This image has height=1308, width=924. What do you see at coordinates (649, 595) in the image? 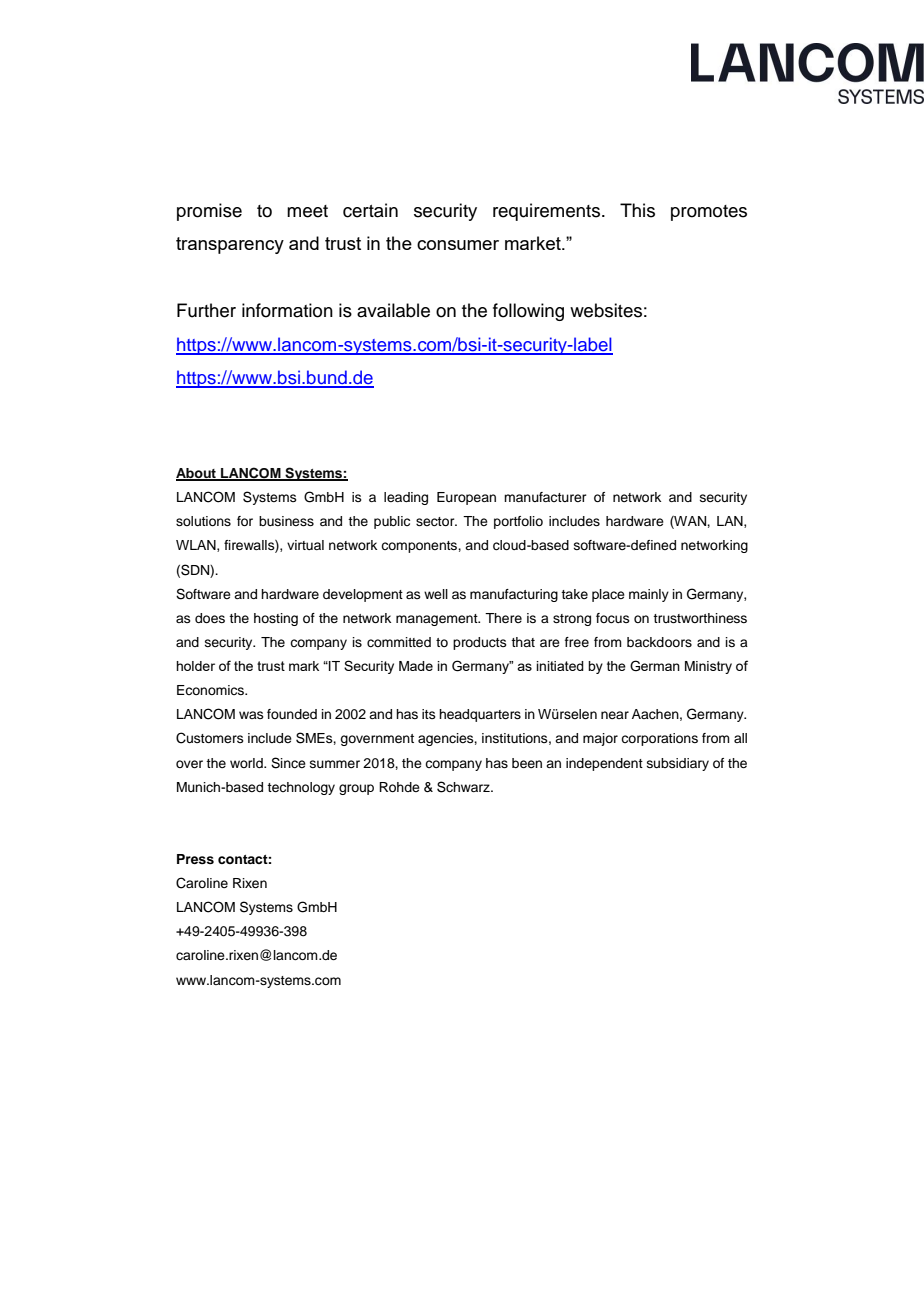
I see `mainly` at bounding box center [649, 595].
